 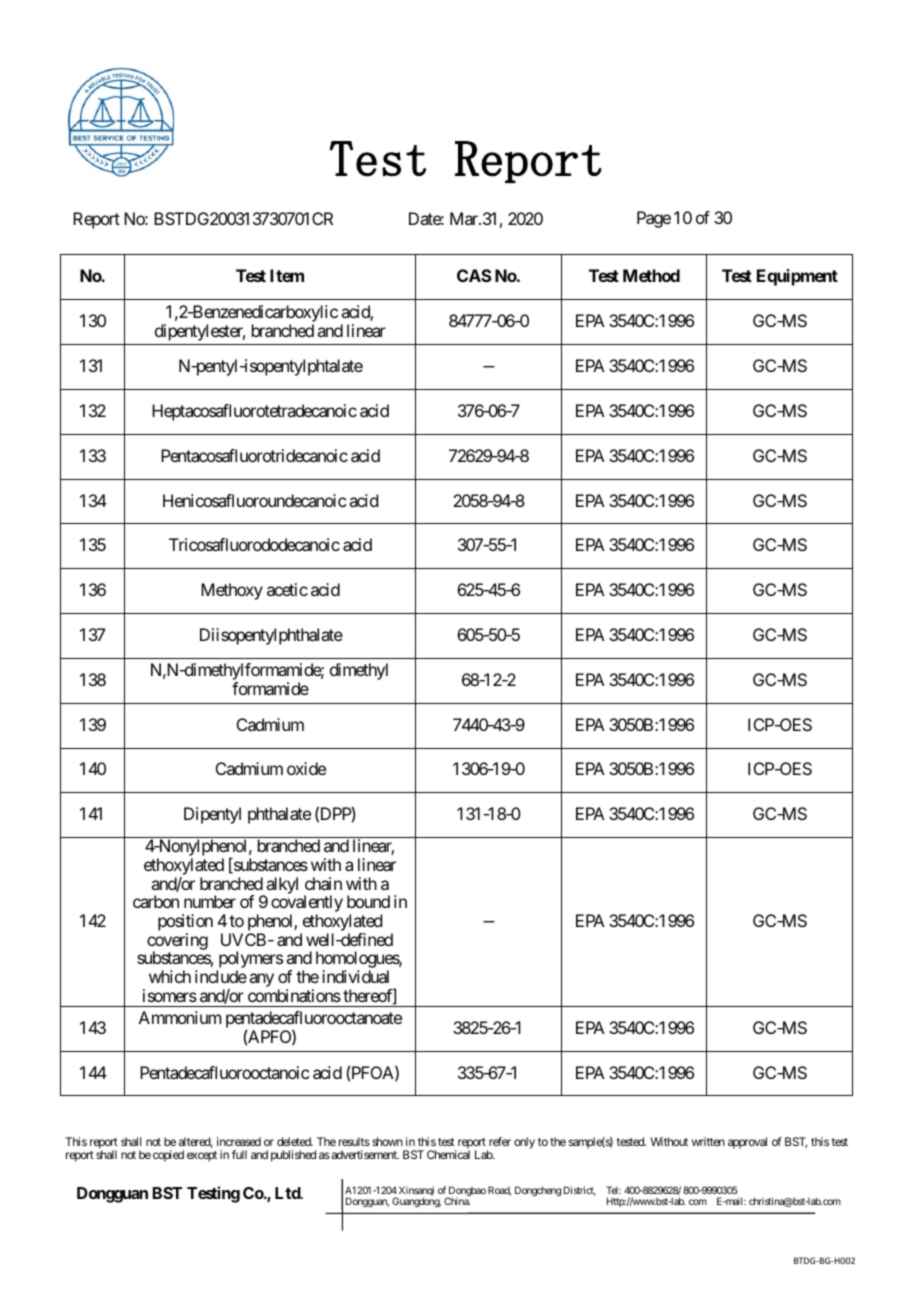 What do you see at coordinates (232, 591) in the screenshot?
I see `Methoxy` at bounding box center [232, 591].
